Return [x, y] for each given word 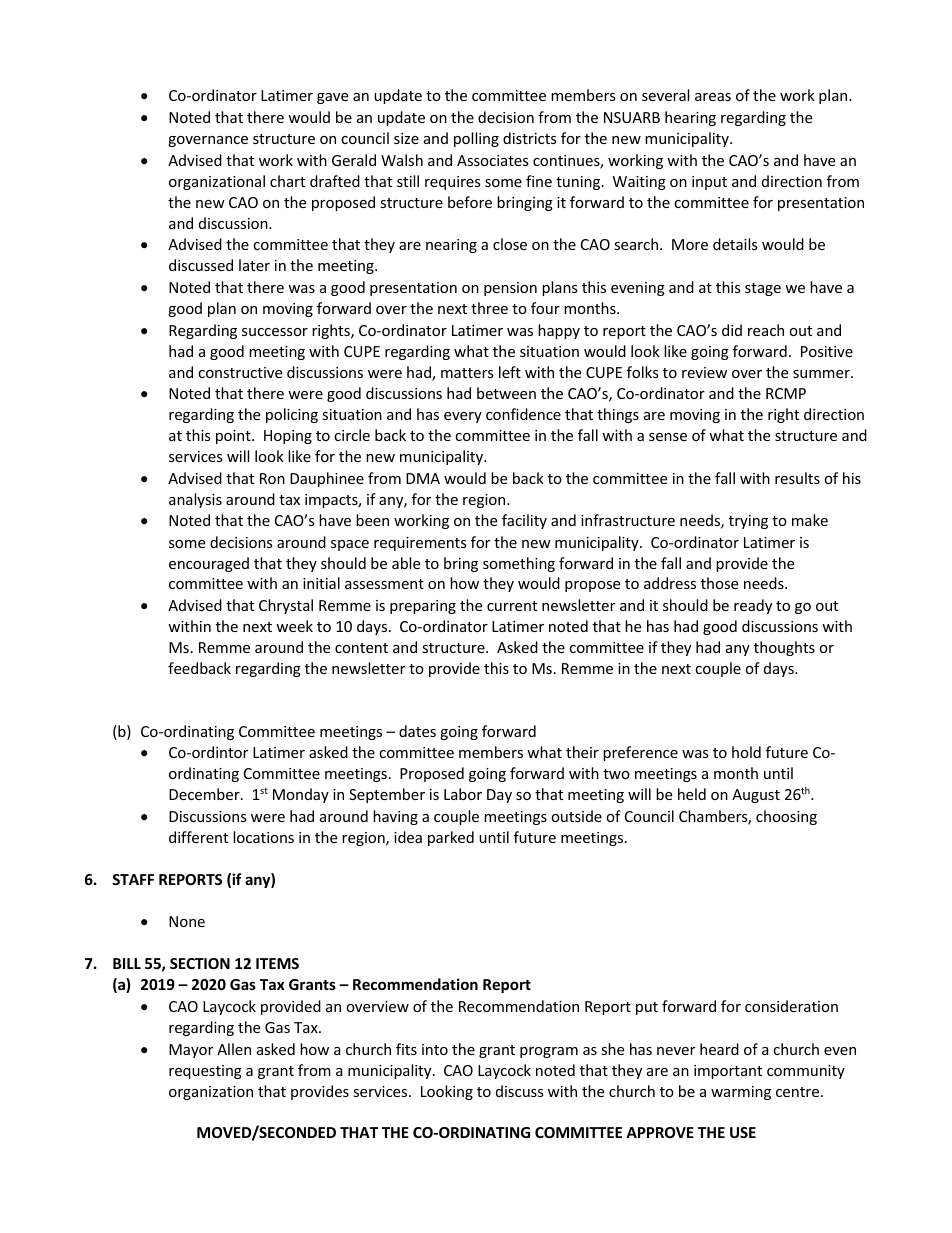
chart [287, 181]
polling [476, 139]
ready [753, 606]
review [704, 372]
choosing [786, 817]
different [198, 837]
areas [713, 97]
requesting [205, 1072]
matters [467, 373]
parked [451, 838]
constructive [240, 372]
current [512, 606]
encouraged [209, 564]
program [549, 1052]
